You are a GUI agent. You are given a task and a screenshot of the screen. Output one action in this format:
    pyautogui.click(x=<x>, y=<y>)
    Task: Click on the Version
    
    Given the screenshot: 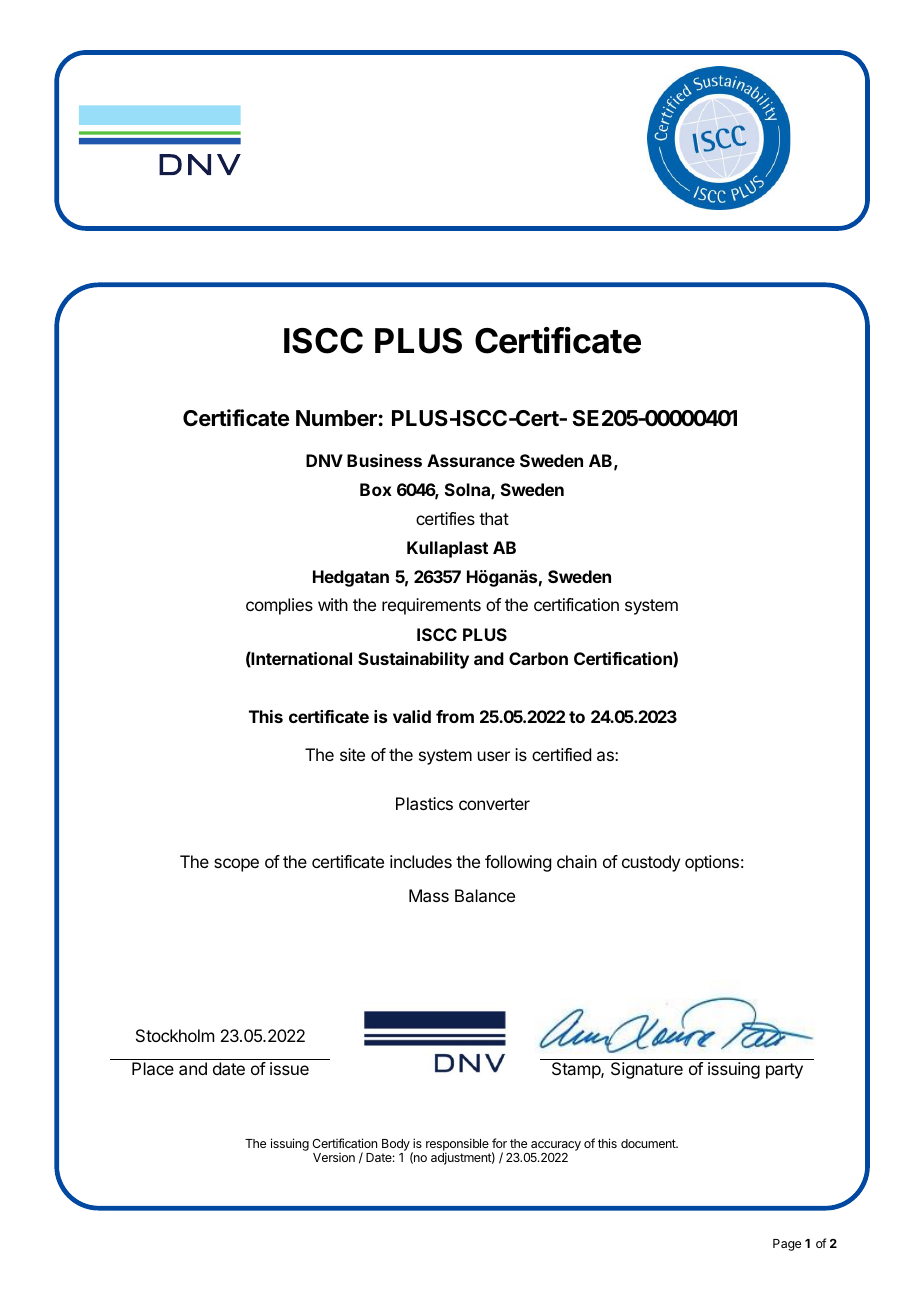 What is the action you would take?
    pyautogui.click(x=334, y=1157)
